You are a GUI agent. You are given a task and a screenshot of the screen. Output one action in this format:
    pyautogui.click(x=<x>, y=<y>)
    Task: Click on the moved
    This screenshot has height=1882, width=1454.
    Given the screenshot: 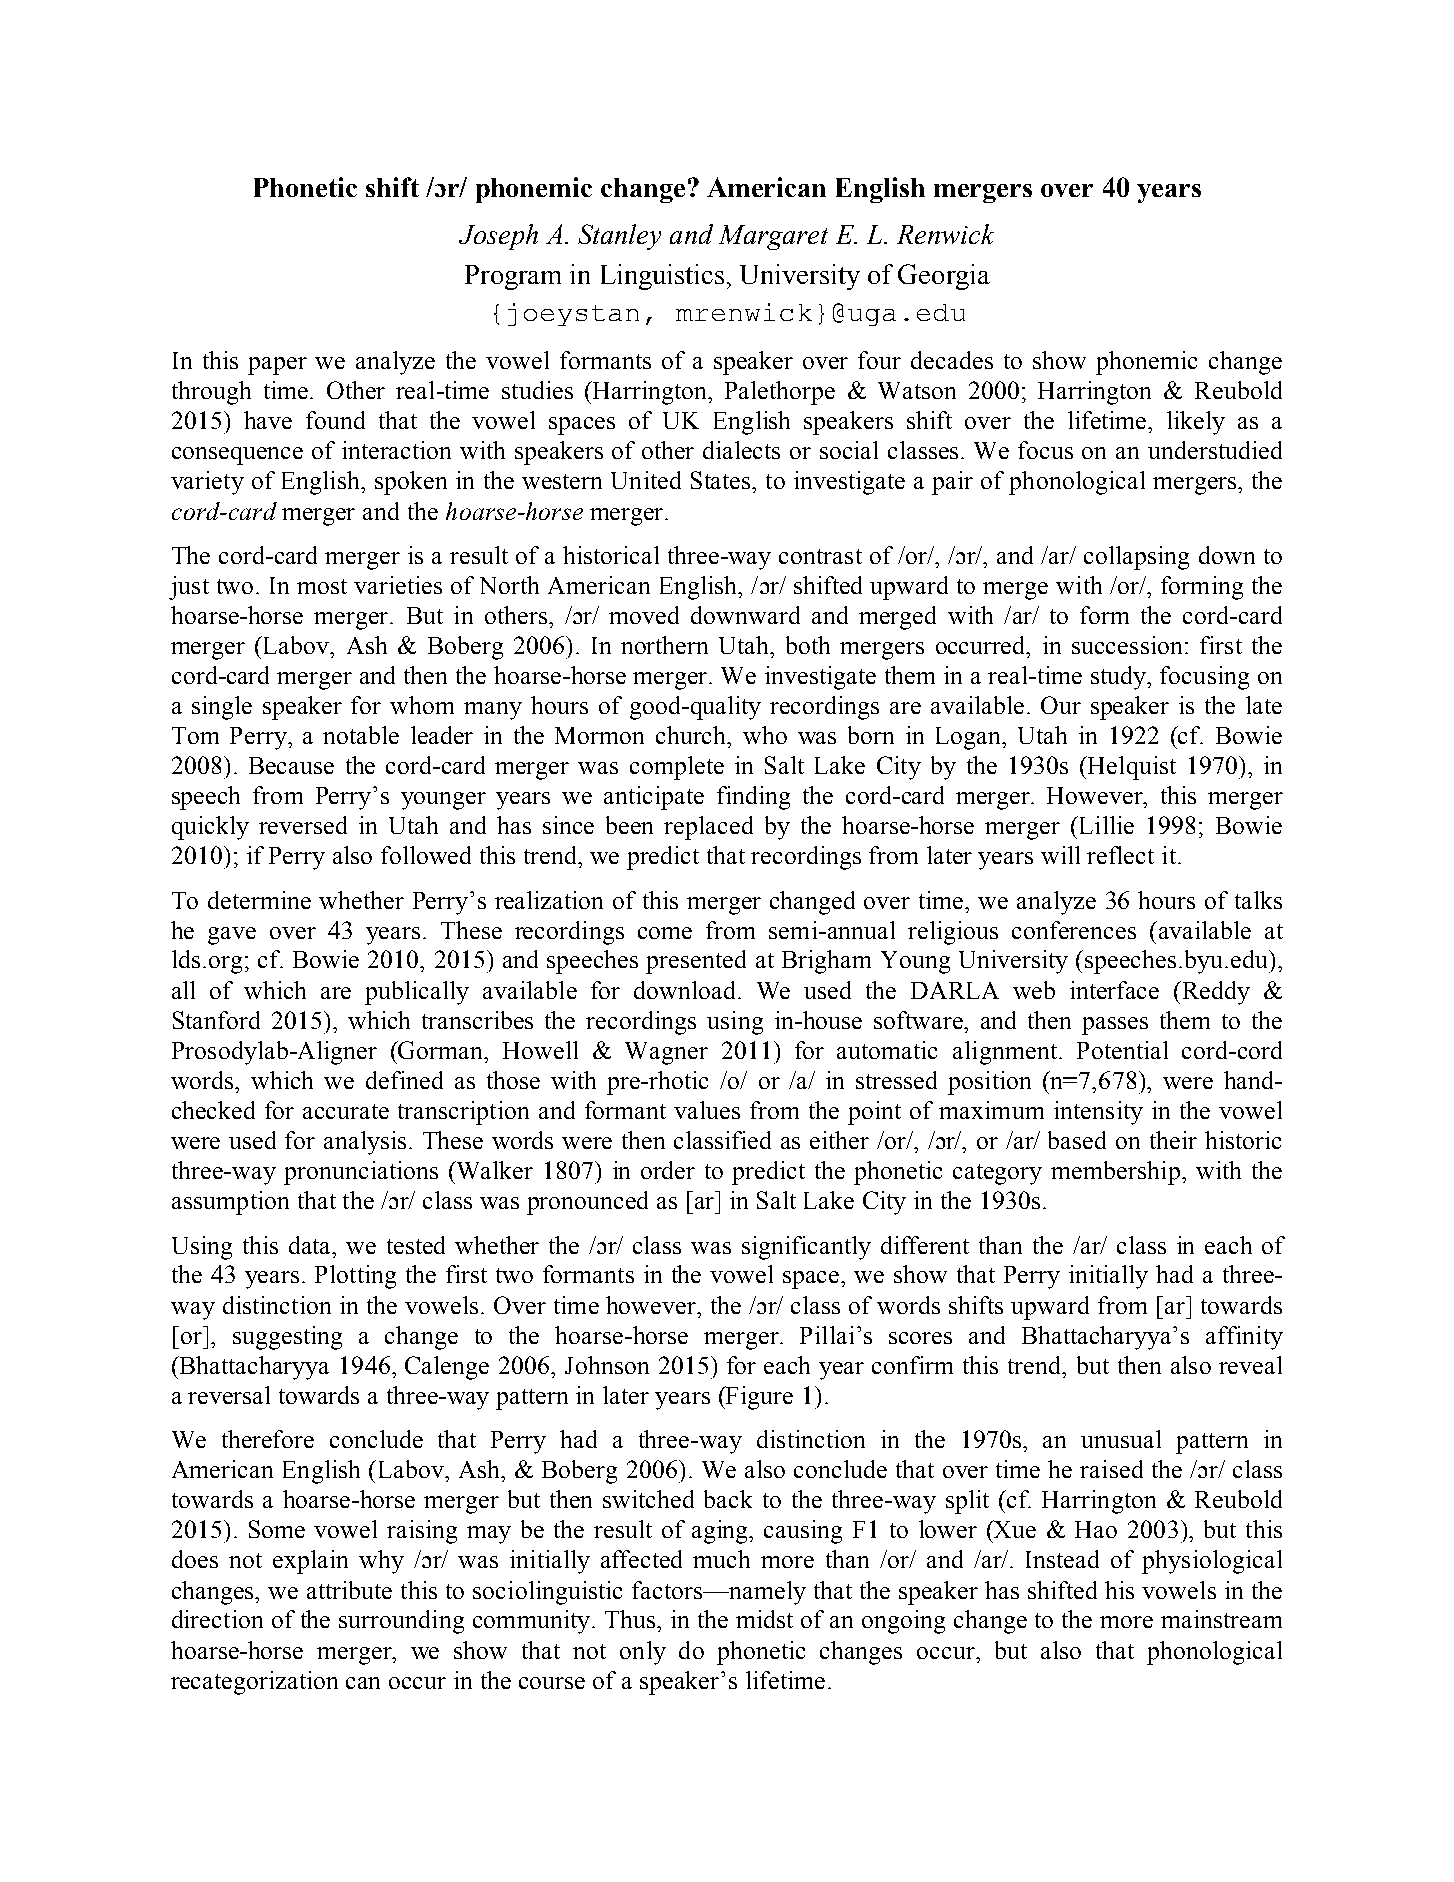 What is the action you would take?
    pyautogui.click(x=644, y=615)
